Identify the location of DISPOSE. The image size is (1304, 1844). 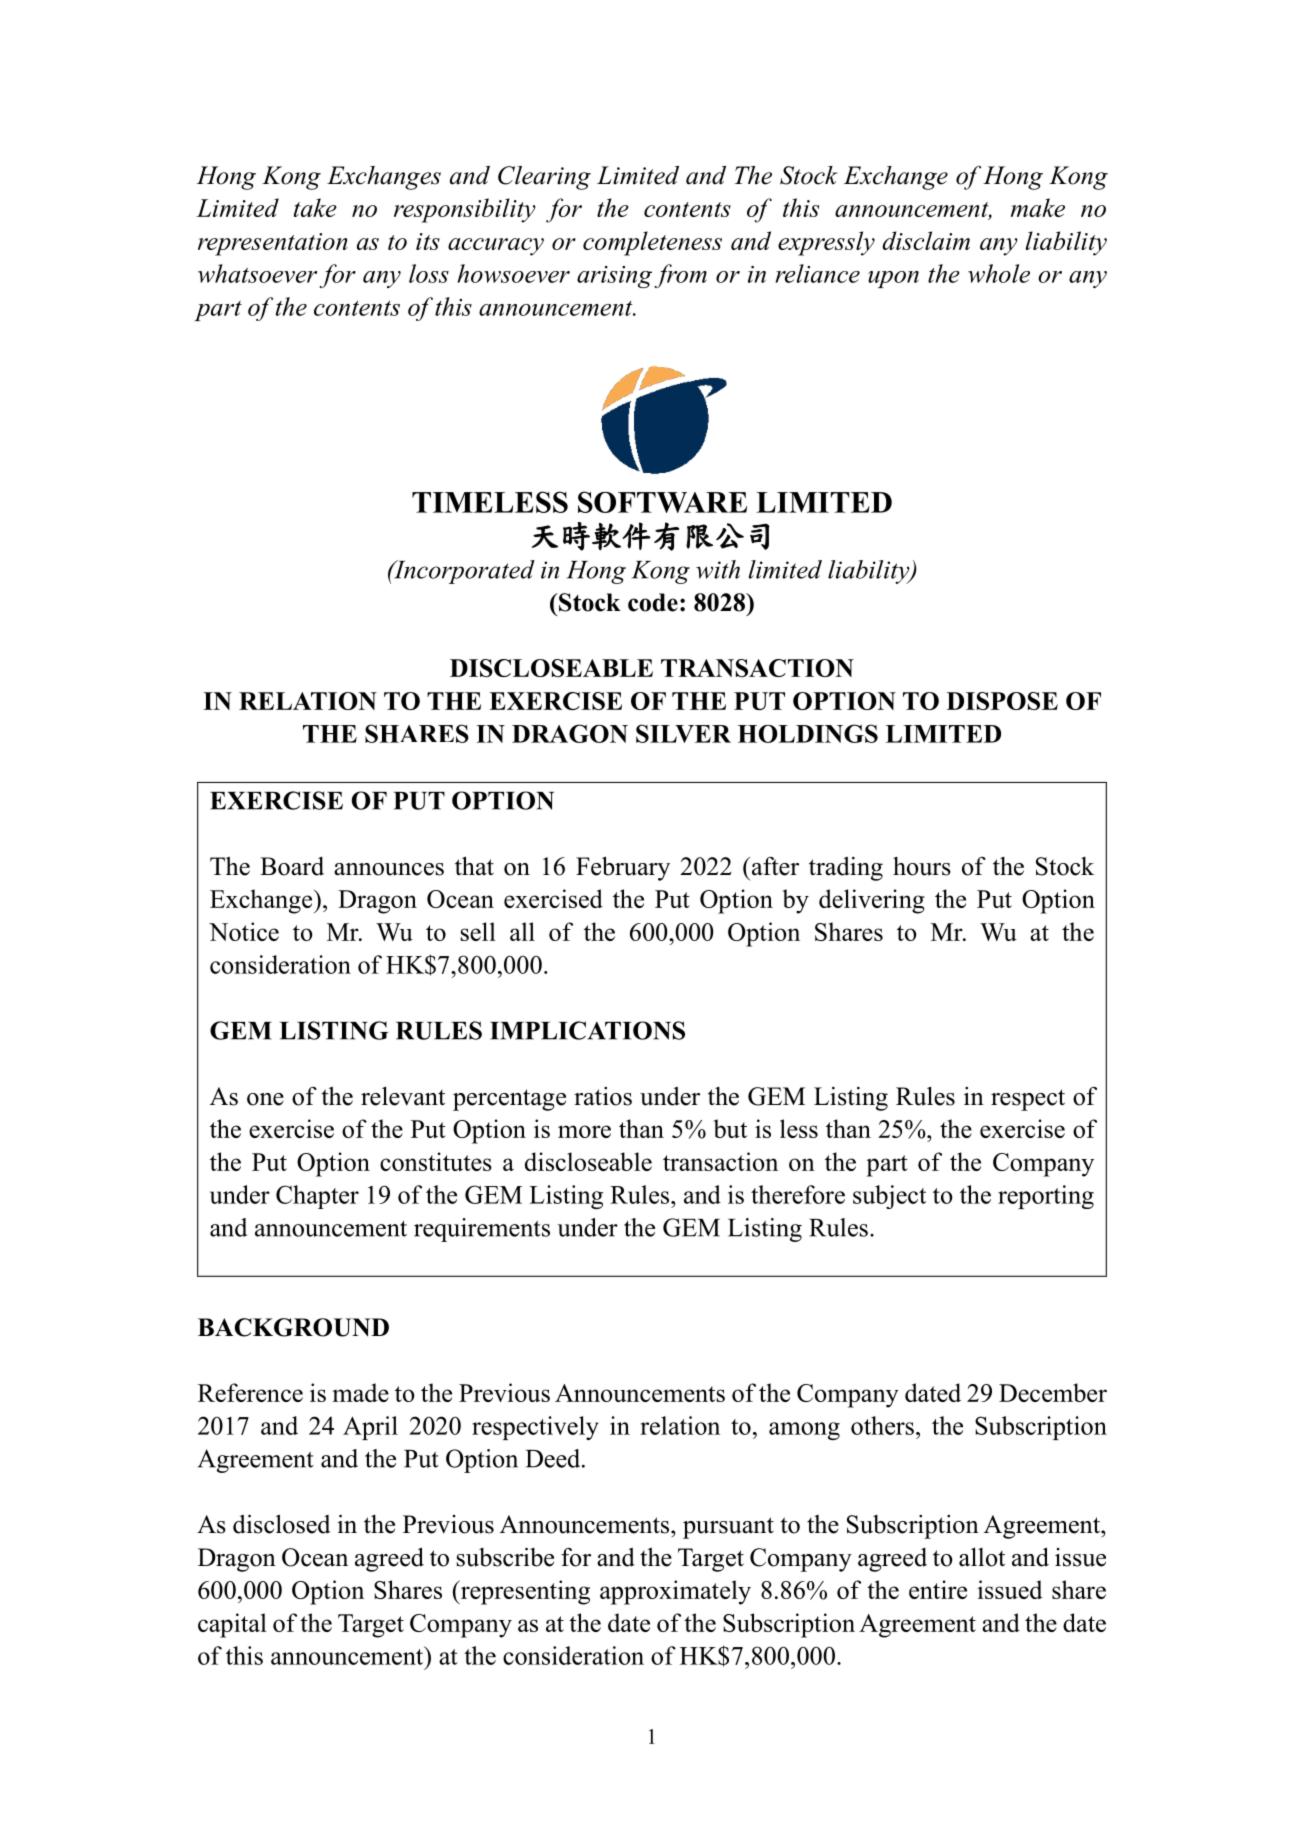
(1002, 701).
